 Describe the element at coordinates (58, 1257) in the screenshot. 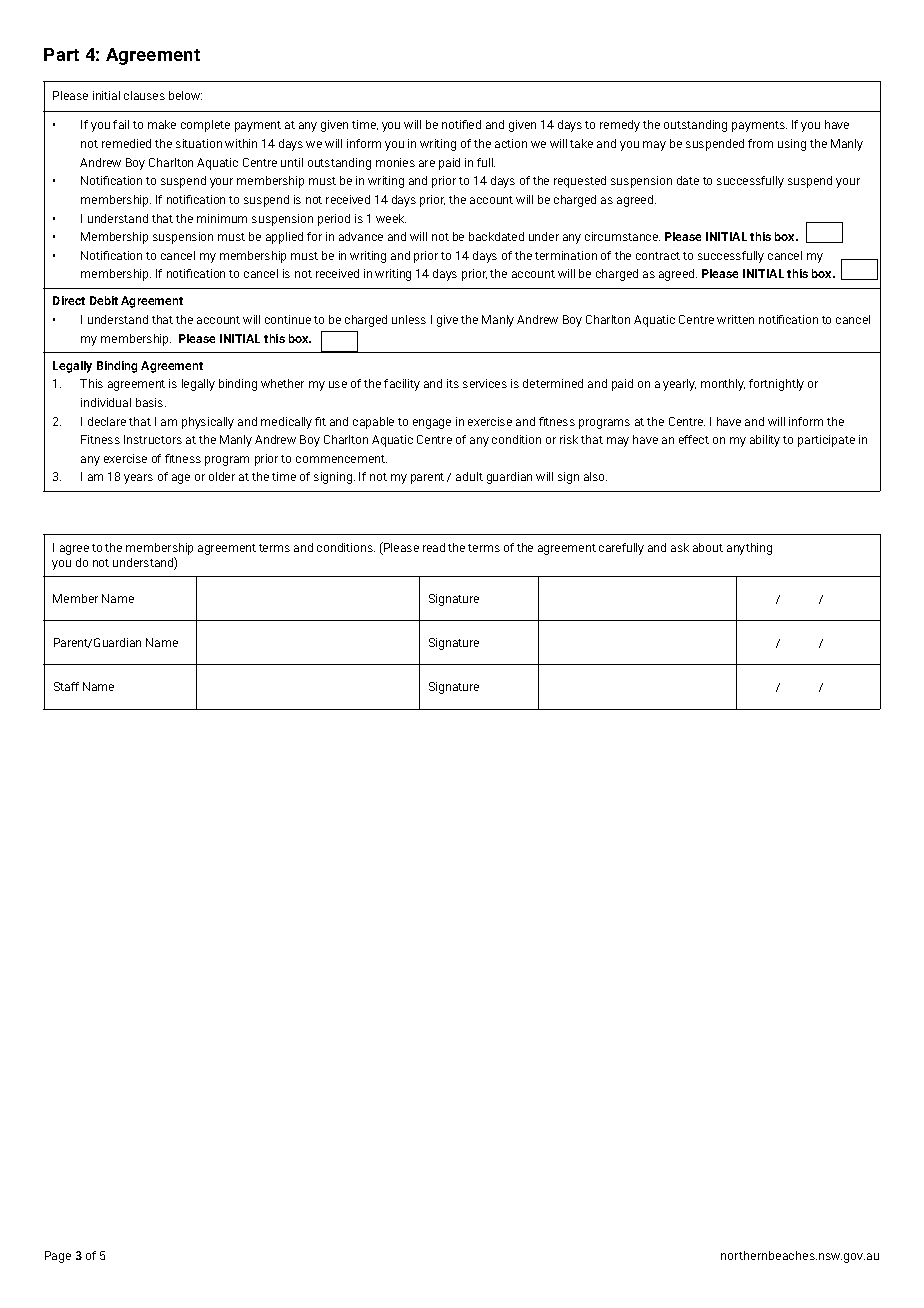

I see `Page` at that location.
